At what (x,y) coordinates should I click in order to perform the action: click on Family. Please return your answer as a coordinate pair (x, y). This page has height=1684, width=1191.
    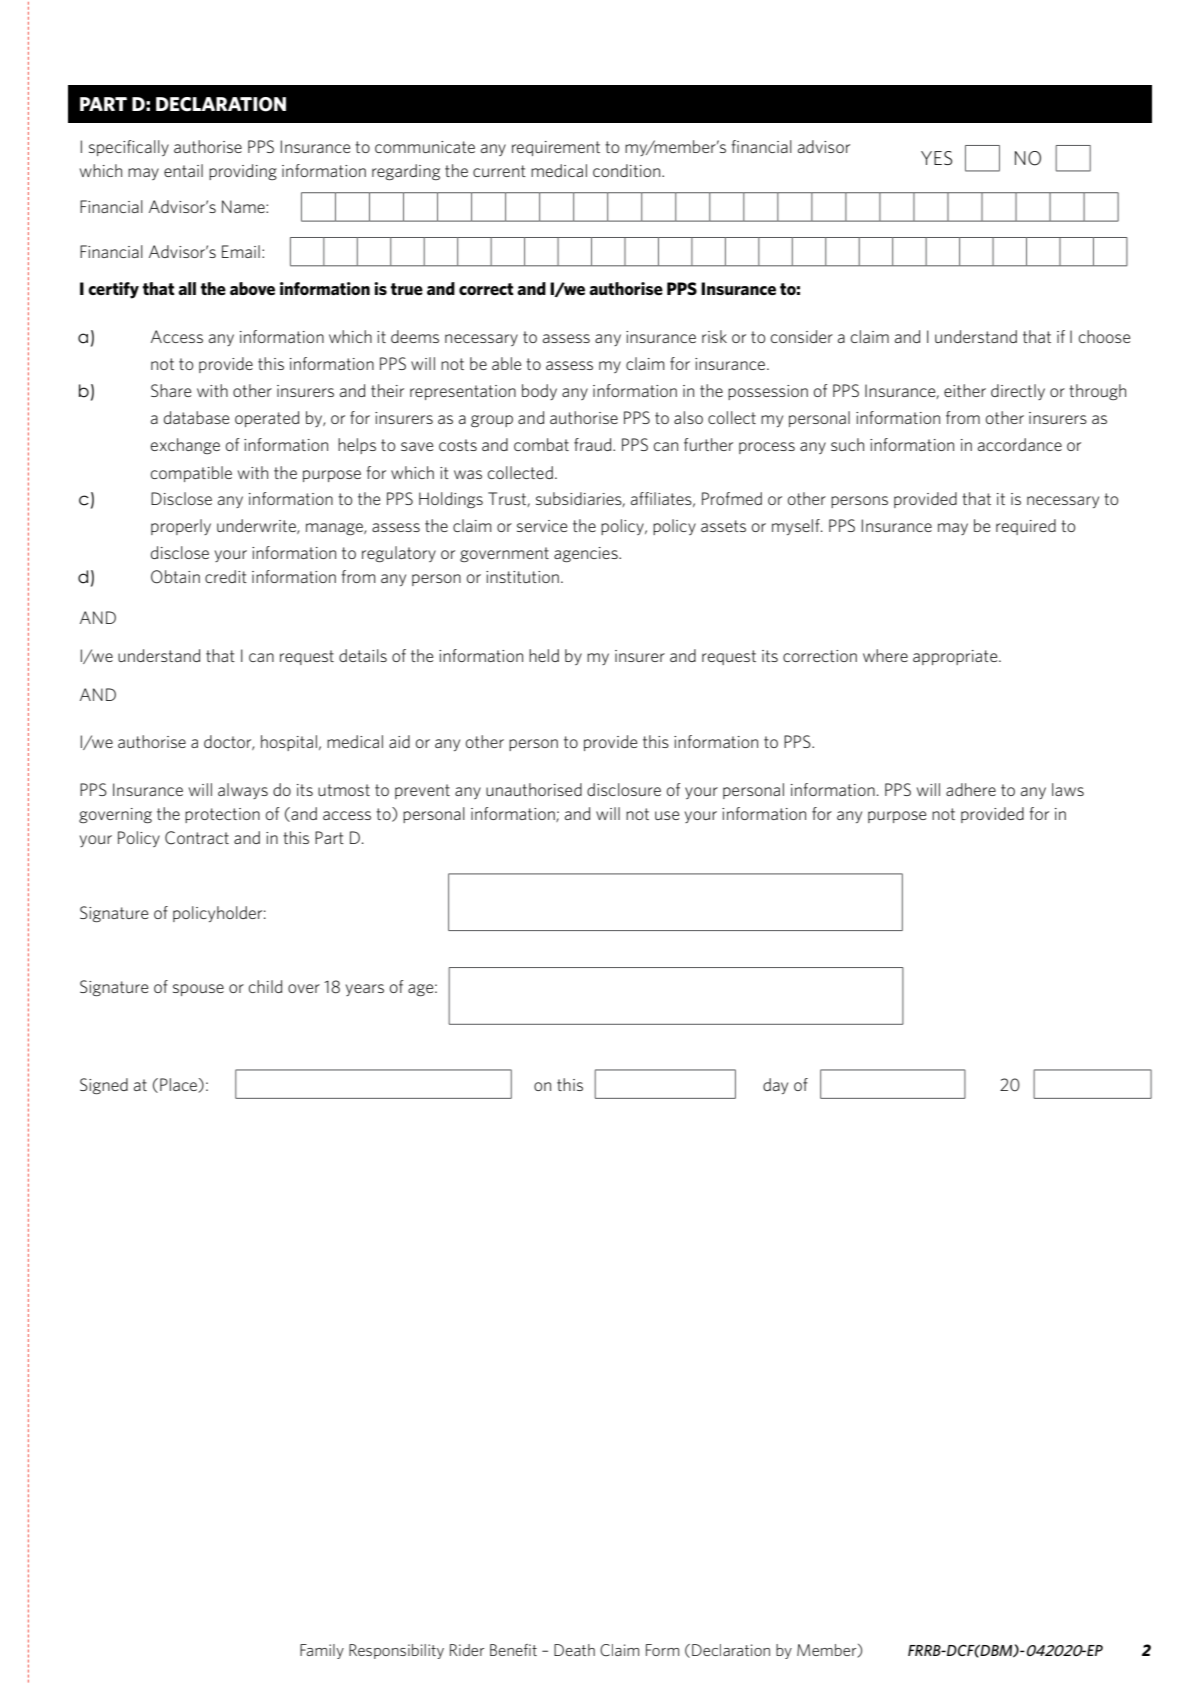
    Looking at the image, I should click on (322, 1651).
